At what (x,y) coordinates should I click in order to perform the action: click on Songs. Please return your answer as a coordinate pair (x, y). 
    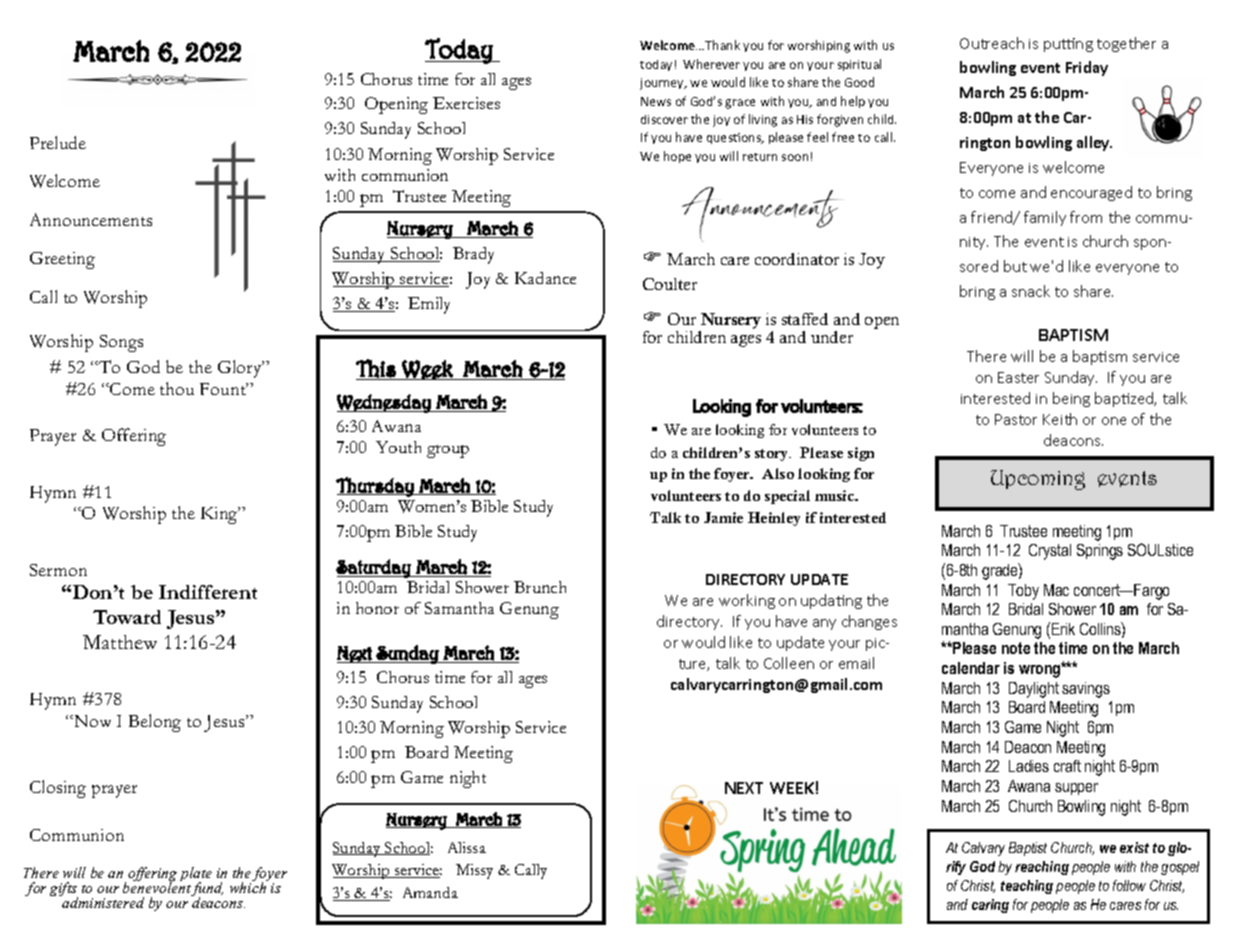
    Looking at the image, I should click on (121, 343).
